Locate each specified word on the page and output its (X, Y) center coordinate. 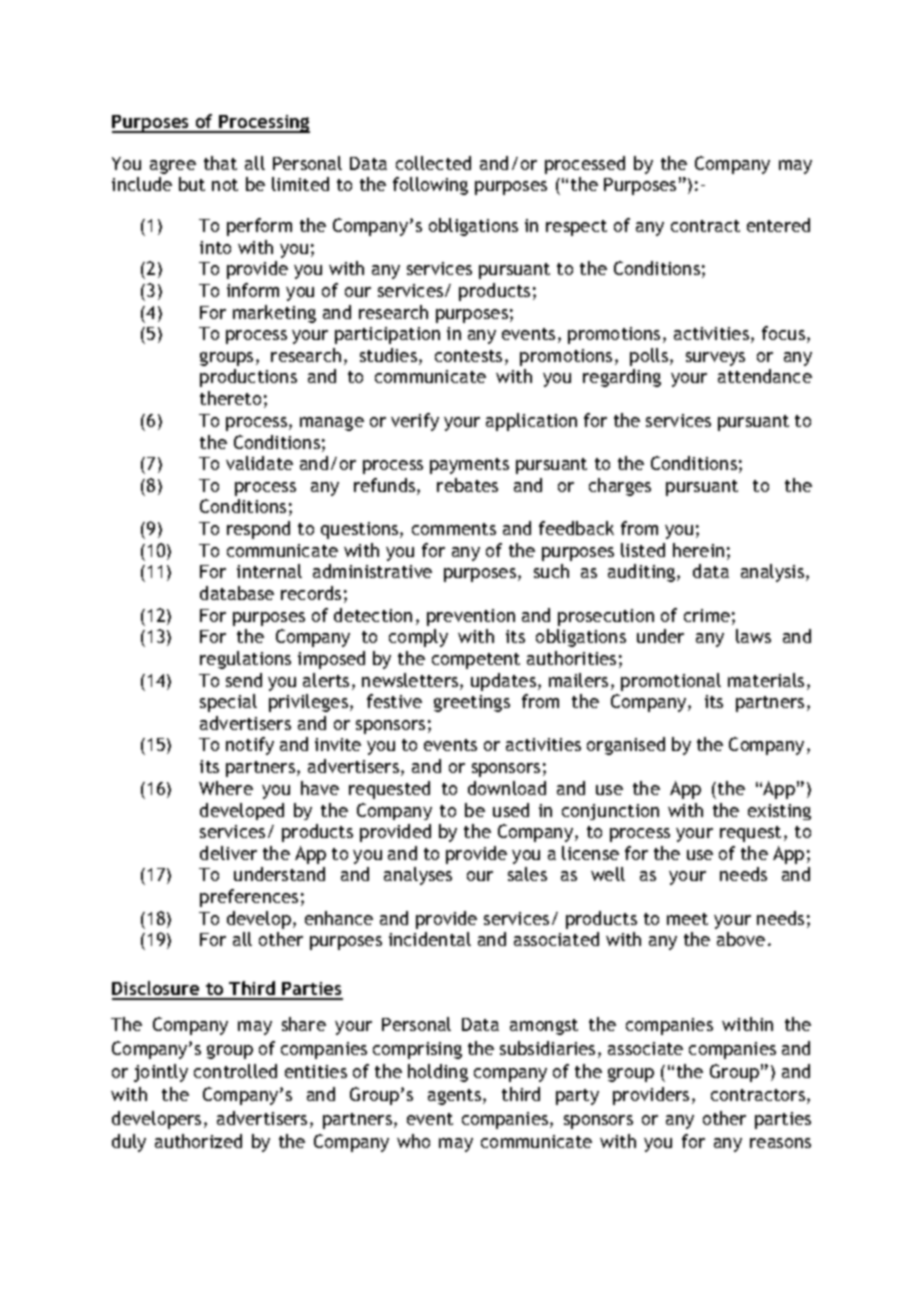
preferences (249, 898)
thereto (230, 398)
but (192, 184)
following (430, 186)
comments (454, 529)
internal (269, 571)
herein (698, 550)
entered (778, 225)
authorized (198, 1141)
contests (468, 356)
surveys (715, 359)
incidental (430, 939)
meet (687, 919)
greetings (472, 703)
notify (250, 746)
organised (626, 746)
